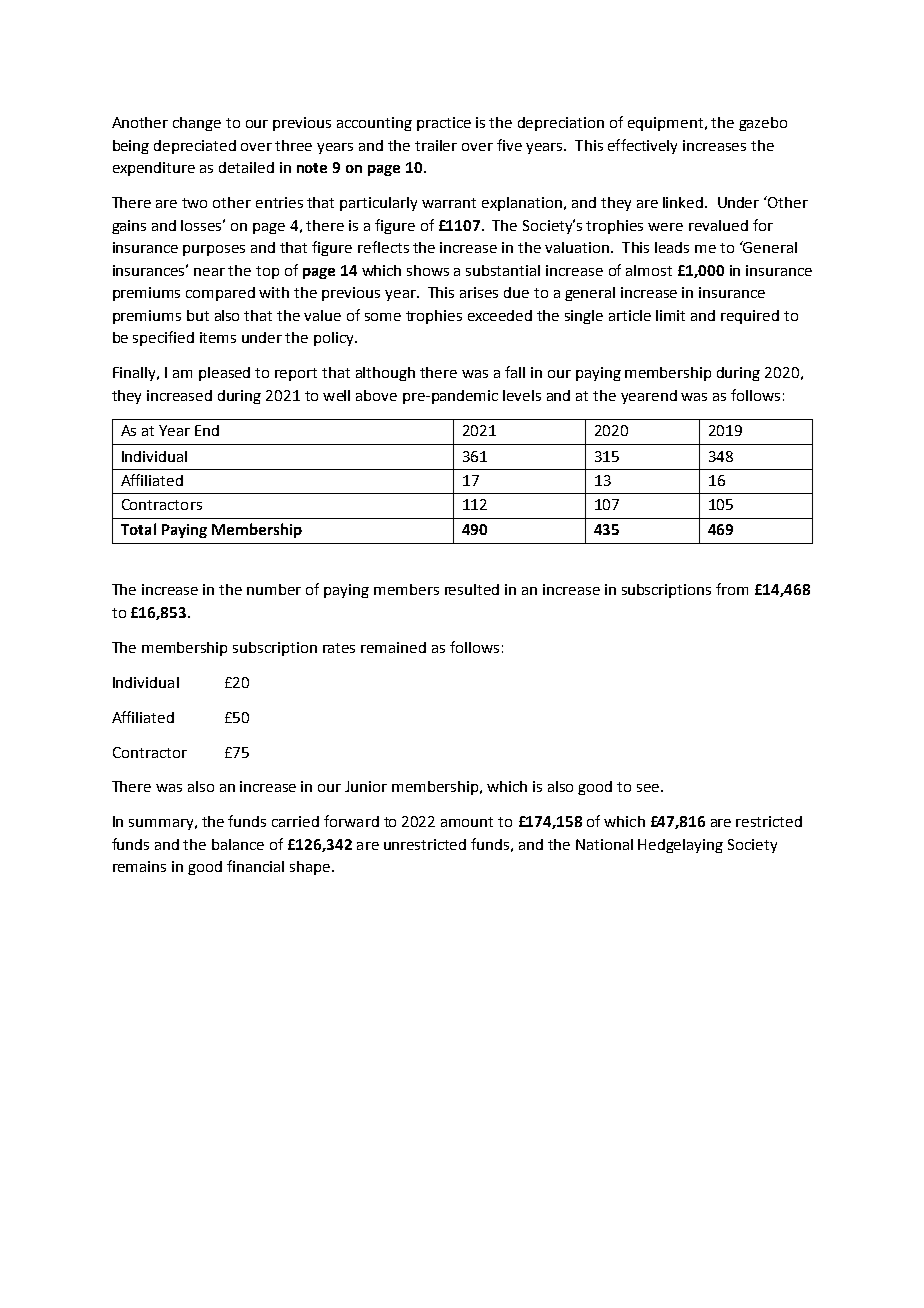 The width and height of the page is (924, 1308). I want to click on from, so click(732, 589).
